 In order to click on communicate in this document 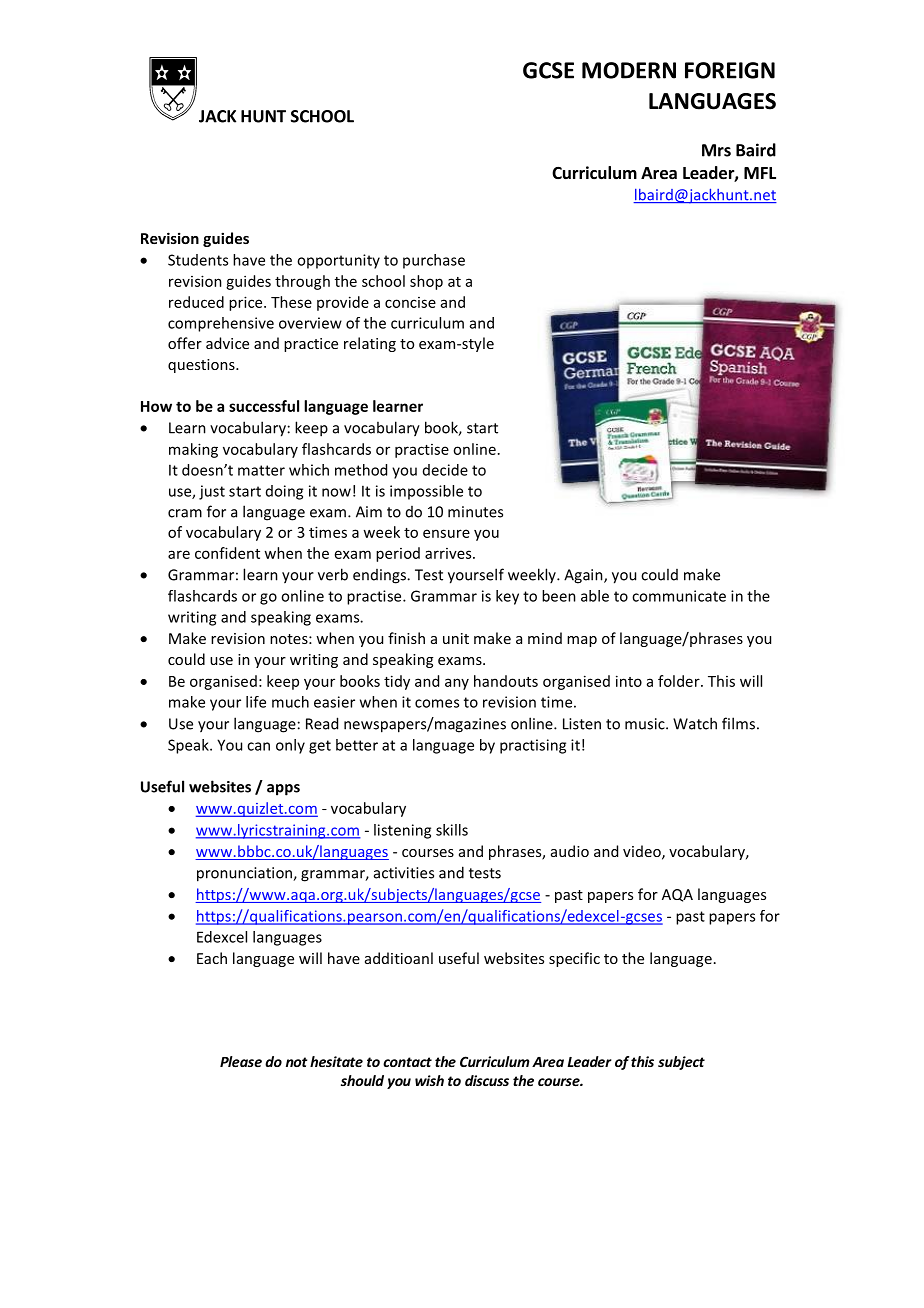, I will do `click(679, 596)`.
